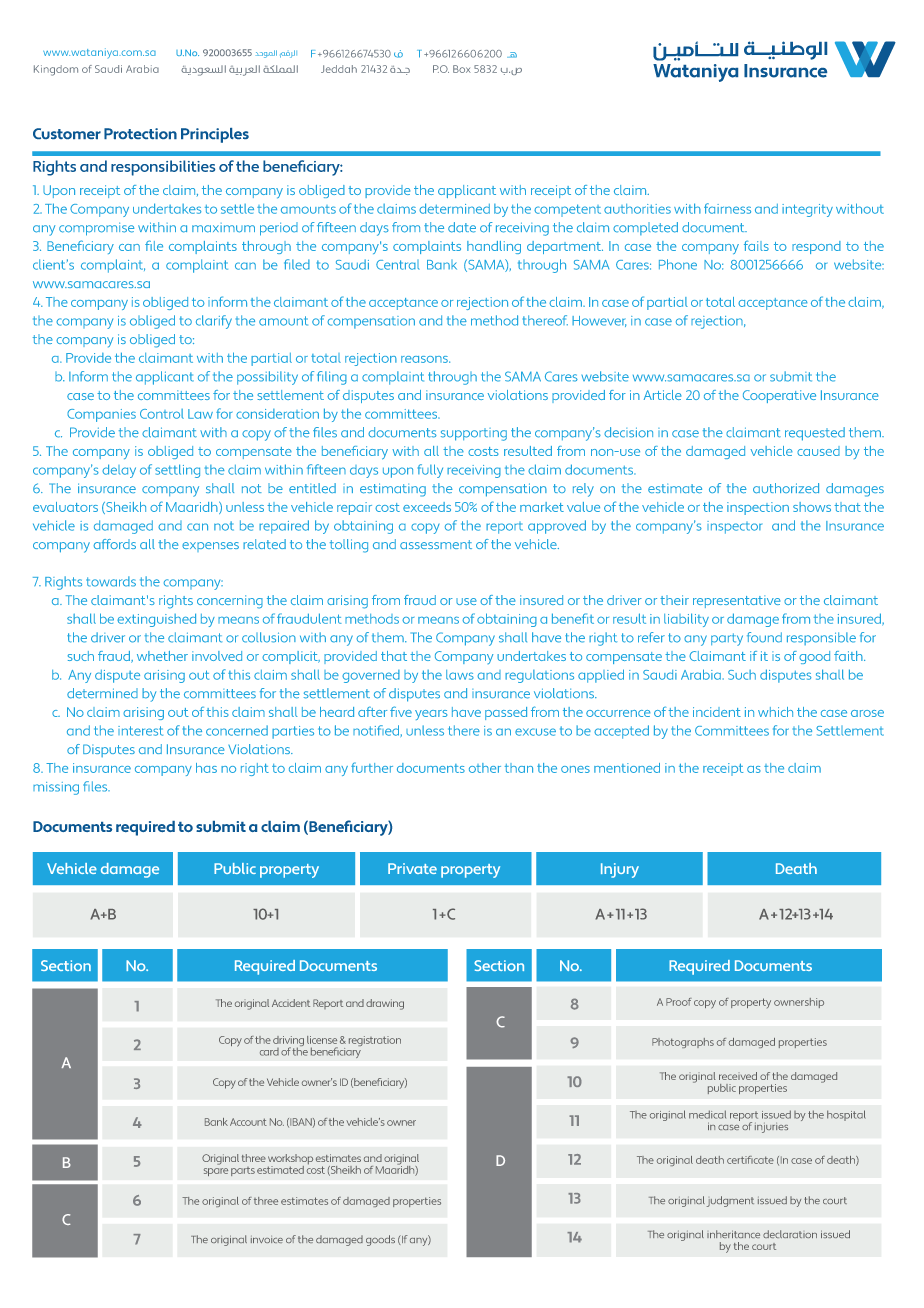 Image resolution: width=924 pixels, height=1308 pixels. Describe the element at coordinates (460, 675) in the screenshot. I see `laws` at that location.
